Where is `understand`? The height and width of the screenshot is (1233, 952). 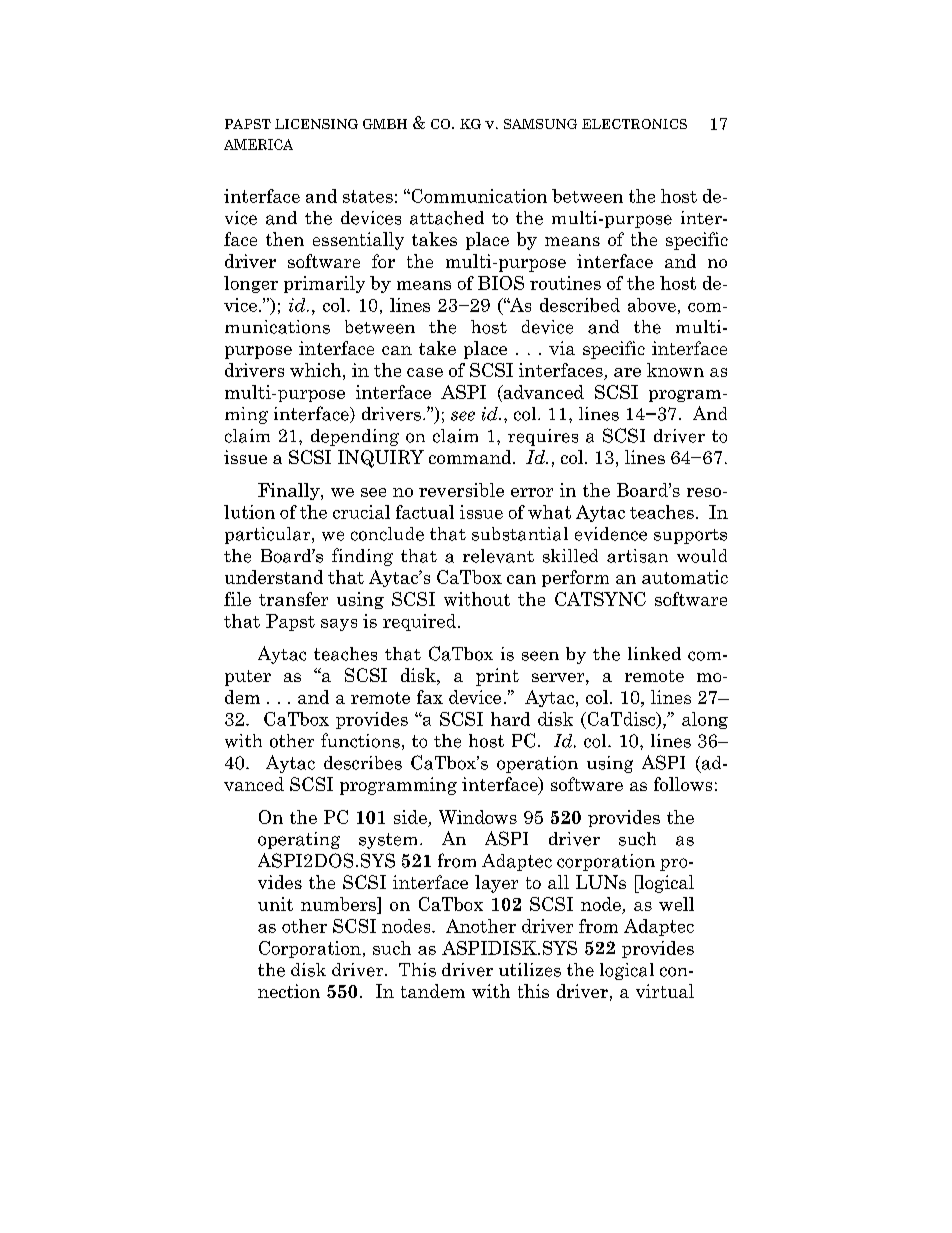 understand is located at coordinates (274, 577).
